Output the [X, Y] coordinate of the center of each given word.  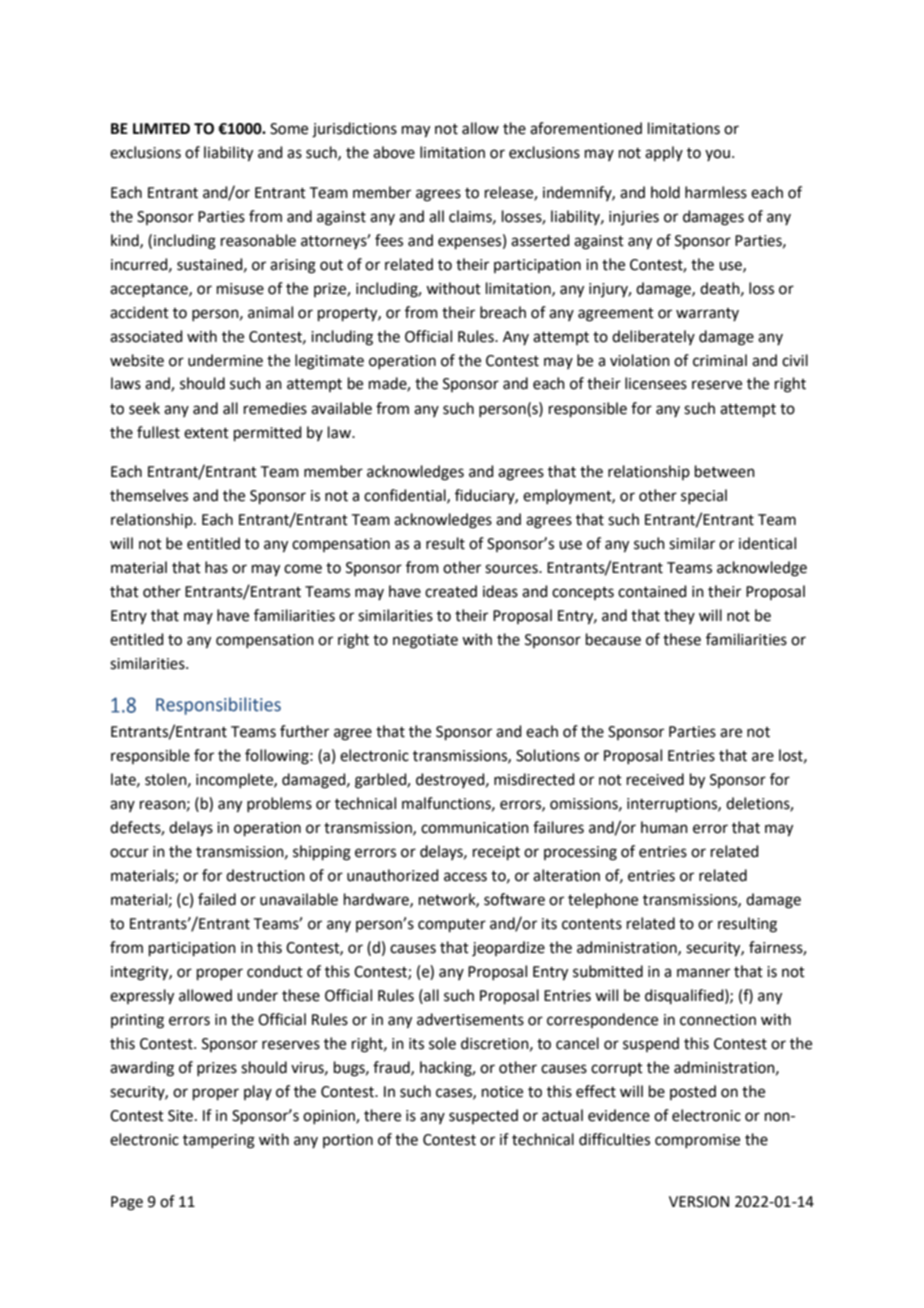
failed [217, 899]
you [717, 155]
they [679, 616]
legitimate [329, 362]
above [394, 152]
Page [127, 1203]
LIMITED [161, 128]
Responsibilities [218, 706]
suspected [483, 1116]
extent [206, 433]
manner [703, 973]
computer [452, 925]
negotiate [425, 641]
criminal [720, 360]
